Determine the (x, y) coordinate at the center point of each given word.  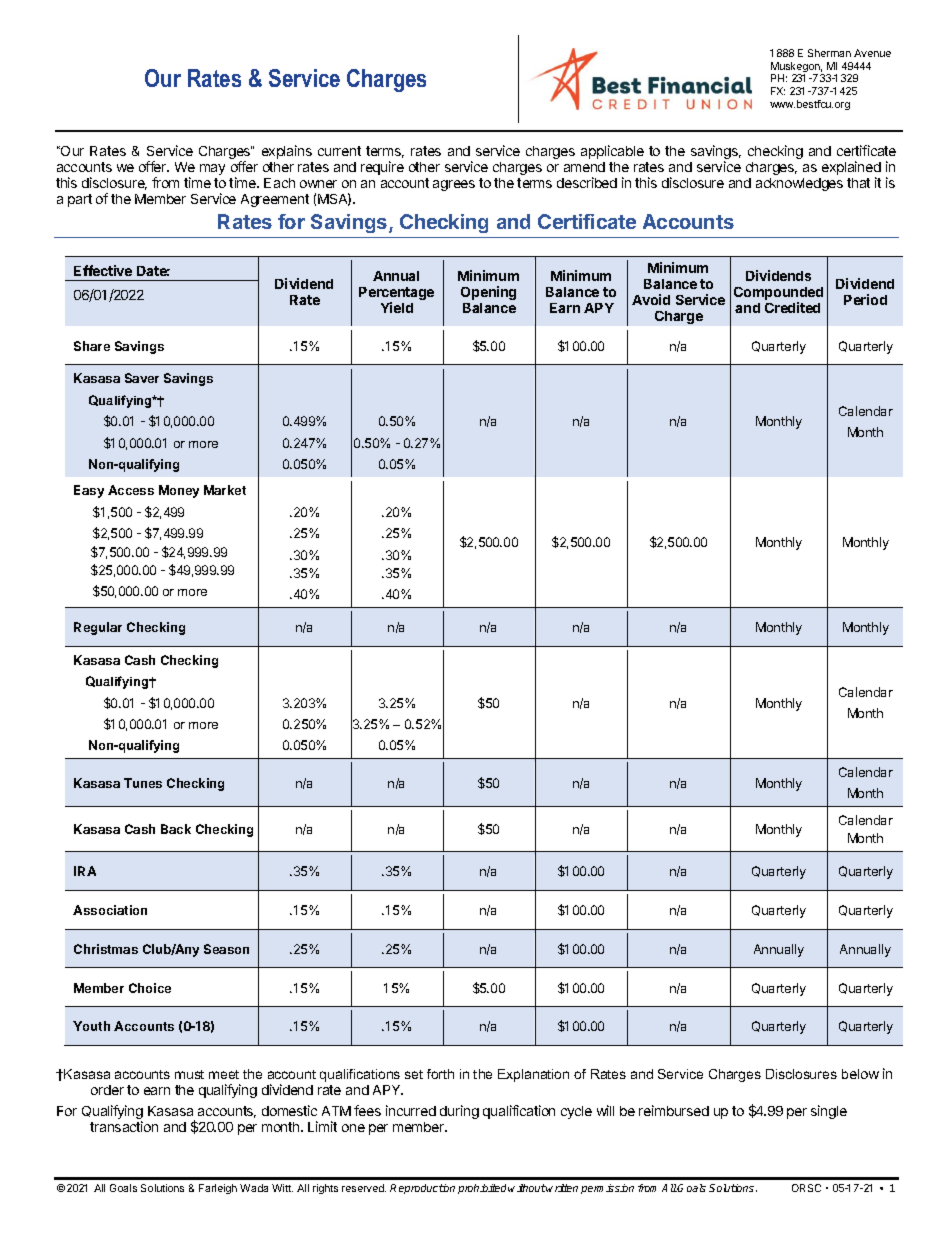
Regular (98, 628)
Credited (792, 307)
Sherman (829, 53)
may (212, 169)
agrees (454, 185)
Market (225, 490)
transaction (124, 1126)
